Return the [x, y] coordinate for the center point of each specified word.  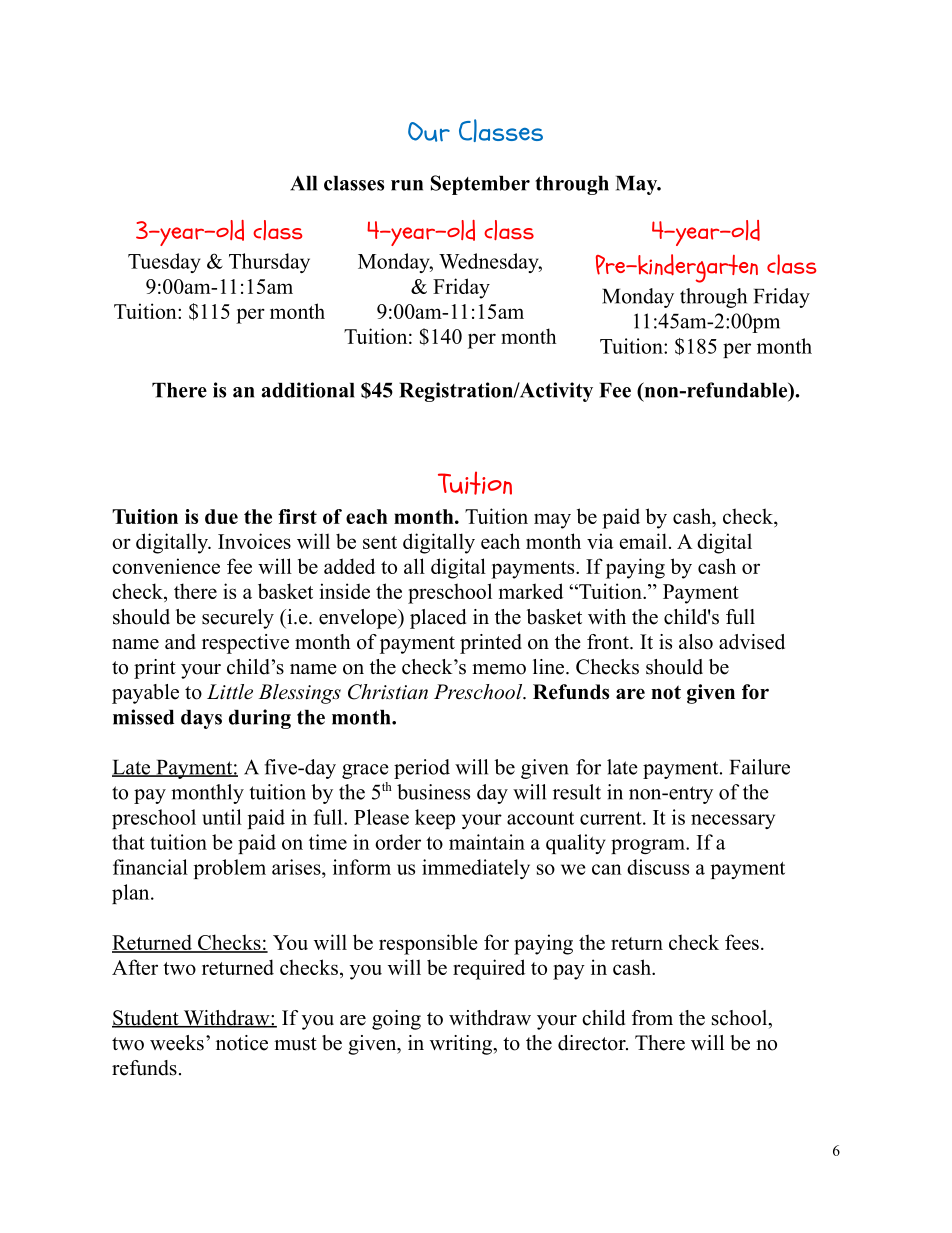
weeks [177, 1043]
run [407, 185]
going [396, 1020]
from [652, 1018]
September [480, 185]
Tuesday [164, 263]
